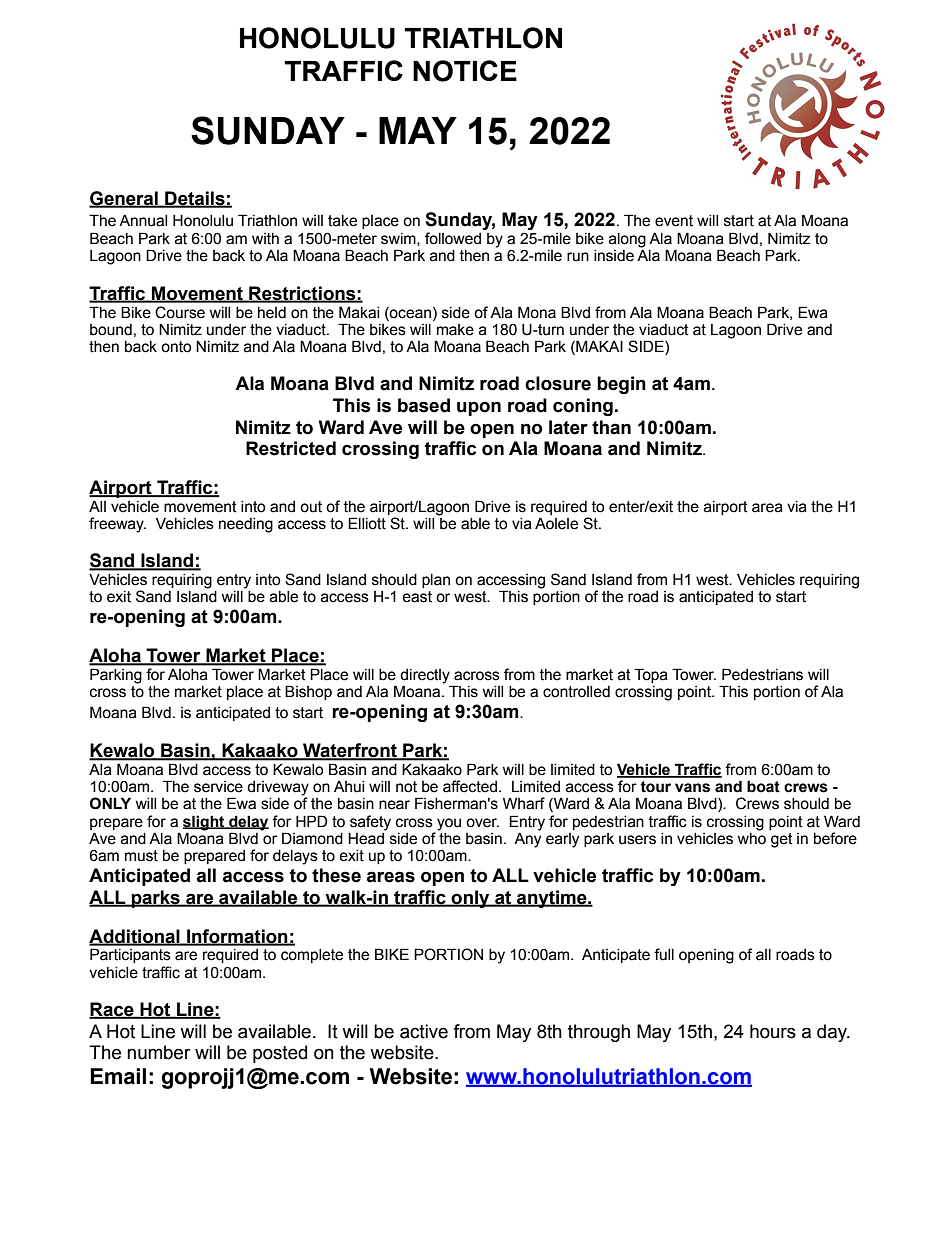 The image size is (952, 1233). I want to click on onto, so click(176, 347).
